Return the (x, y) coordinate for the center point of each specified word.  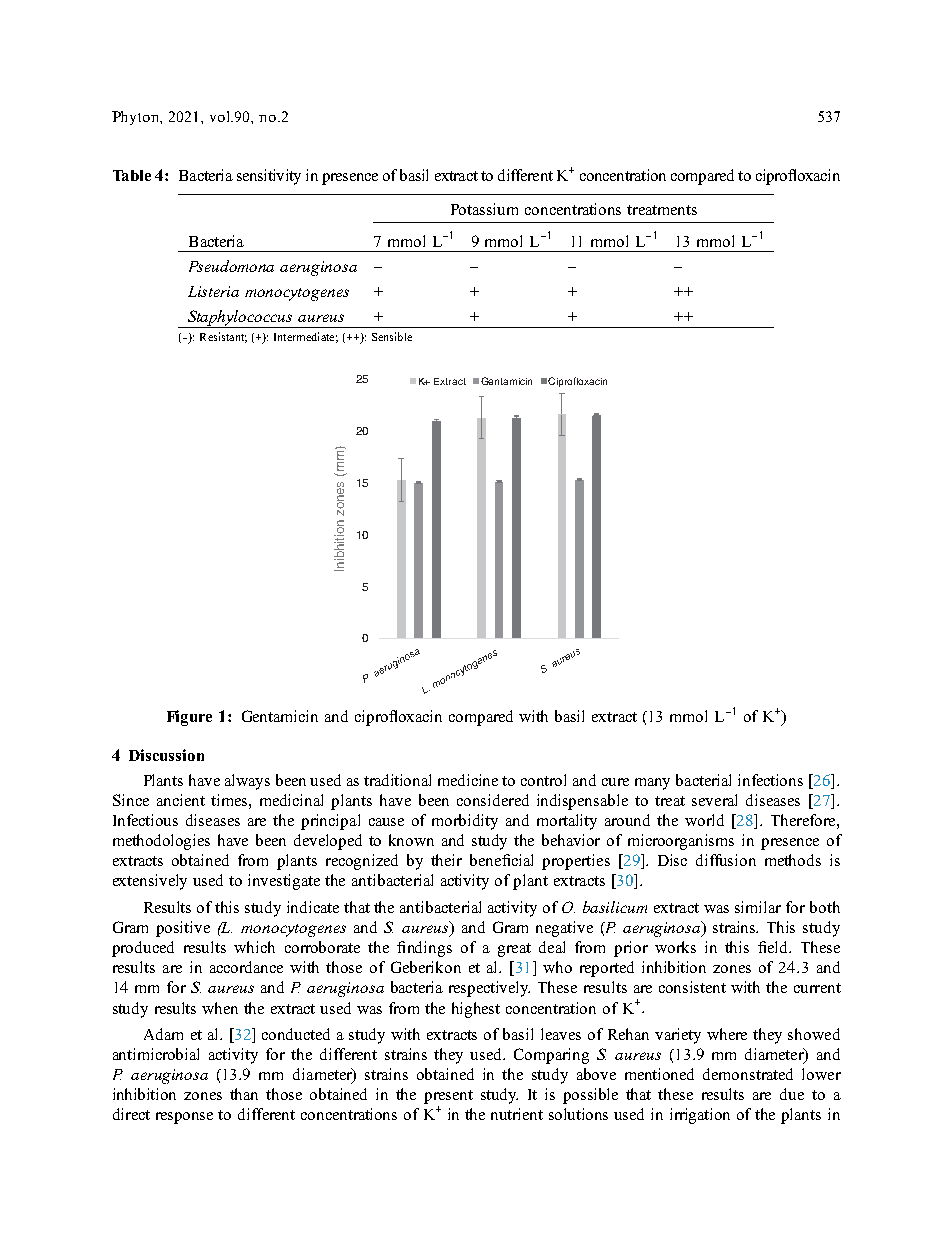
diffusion (726, 860)
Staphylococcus (240, 319)
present (448, 1097)
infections (770, 780)
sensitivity (269, 177)
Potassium (484, 209)
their (446, 860)
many (652, 784)
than (244, 1094)
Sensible (392, 336)
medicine (468, 780)
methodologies (161, 842)
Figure (189, 718)
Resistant (223, 337)
